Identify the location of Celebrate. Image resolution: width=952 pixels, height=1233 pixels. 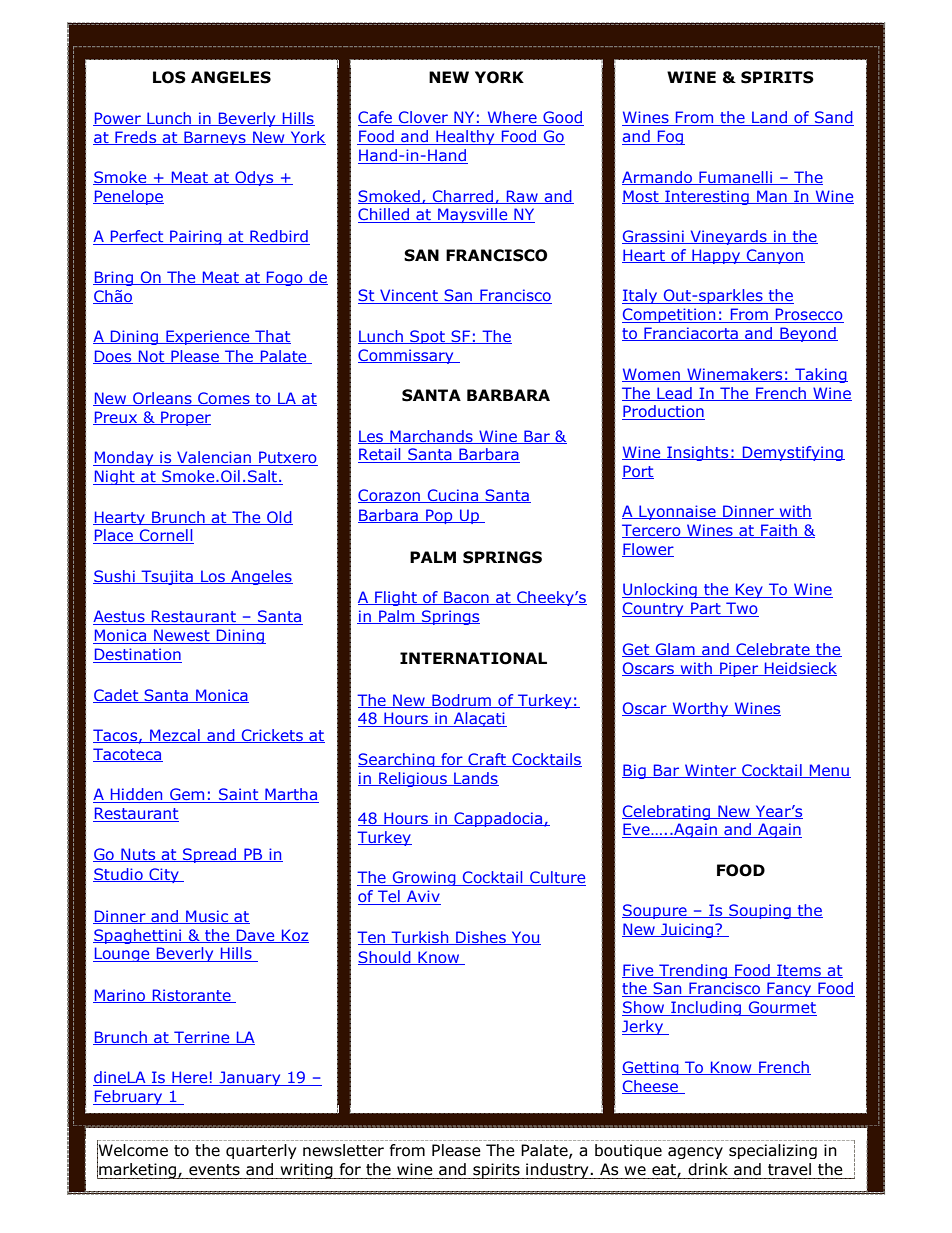
(773, 650).
